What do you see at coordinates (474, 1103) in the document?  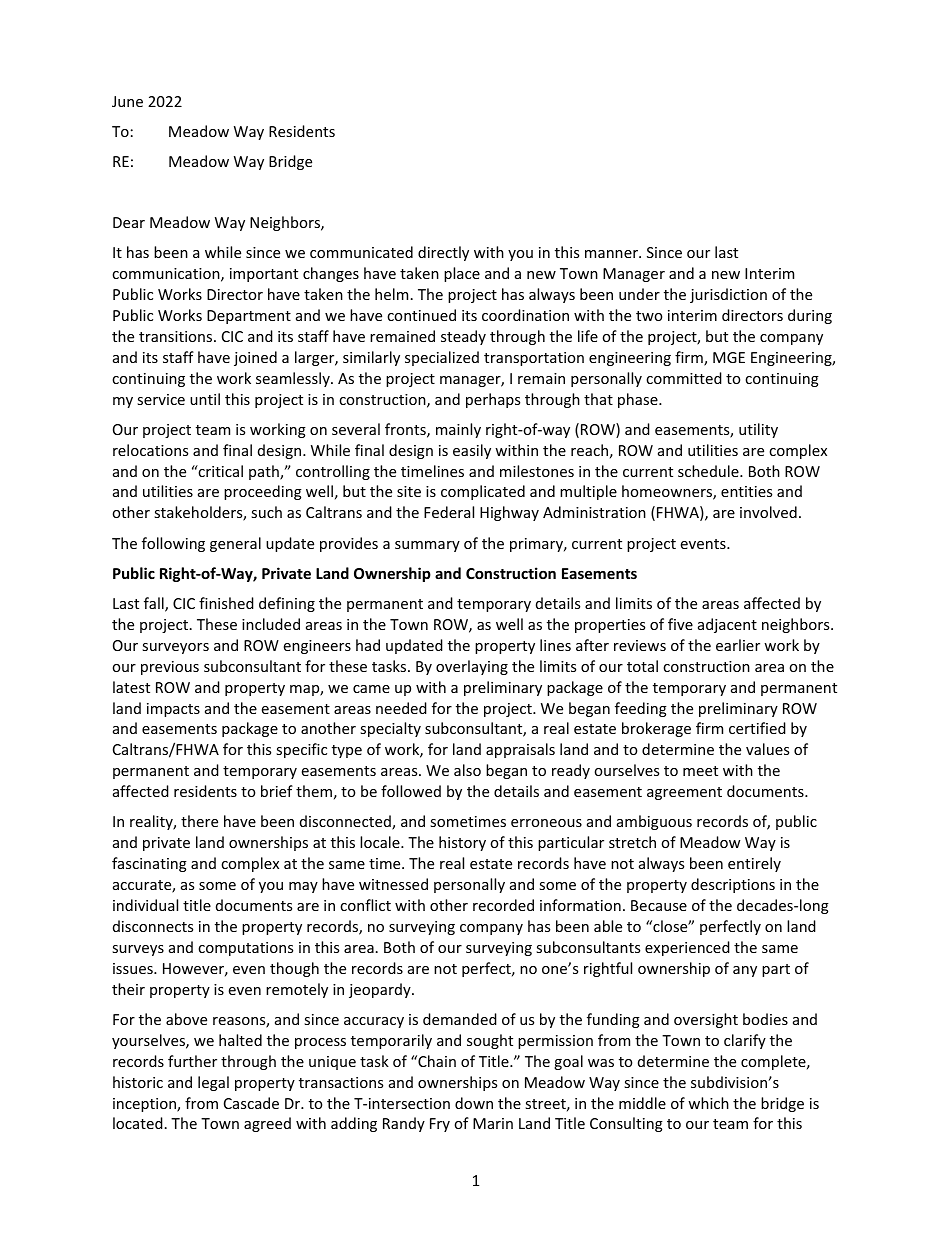 I see `down` at bounding box center [474, 1103].
